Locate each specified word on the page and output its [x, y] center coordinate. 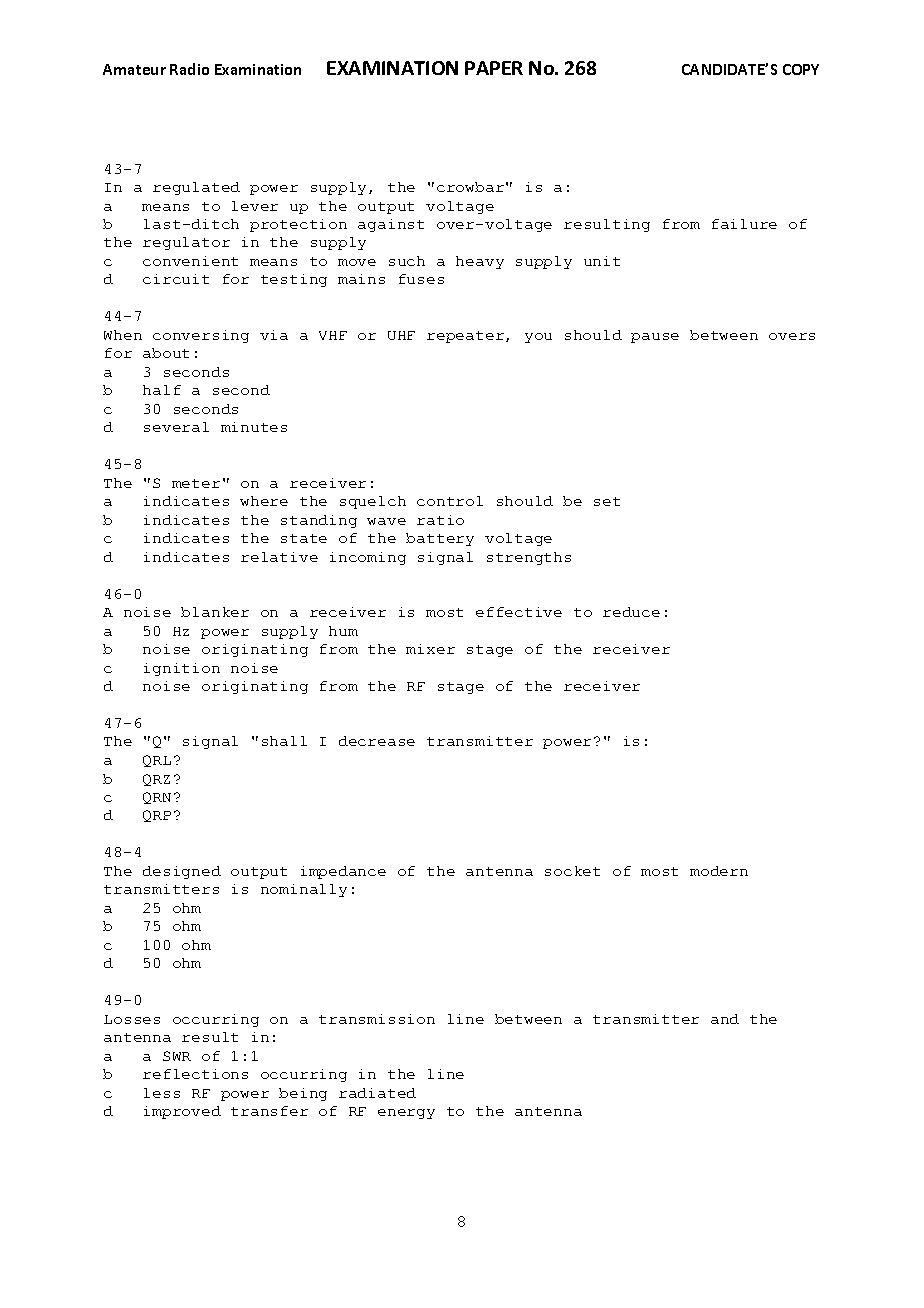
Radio [189, 69]
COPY [801, 69]
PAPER [494, 68]
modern [719, 871]
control [450, 501]
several [176, 427]
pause [655, 338]
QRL [157, 761]
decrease [377, 741]
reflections [195, 1074]
